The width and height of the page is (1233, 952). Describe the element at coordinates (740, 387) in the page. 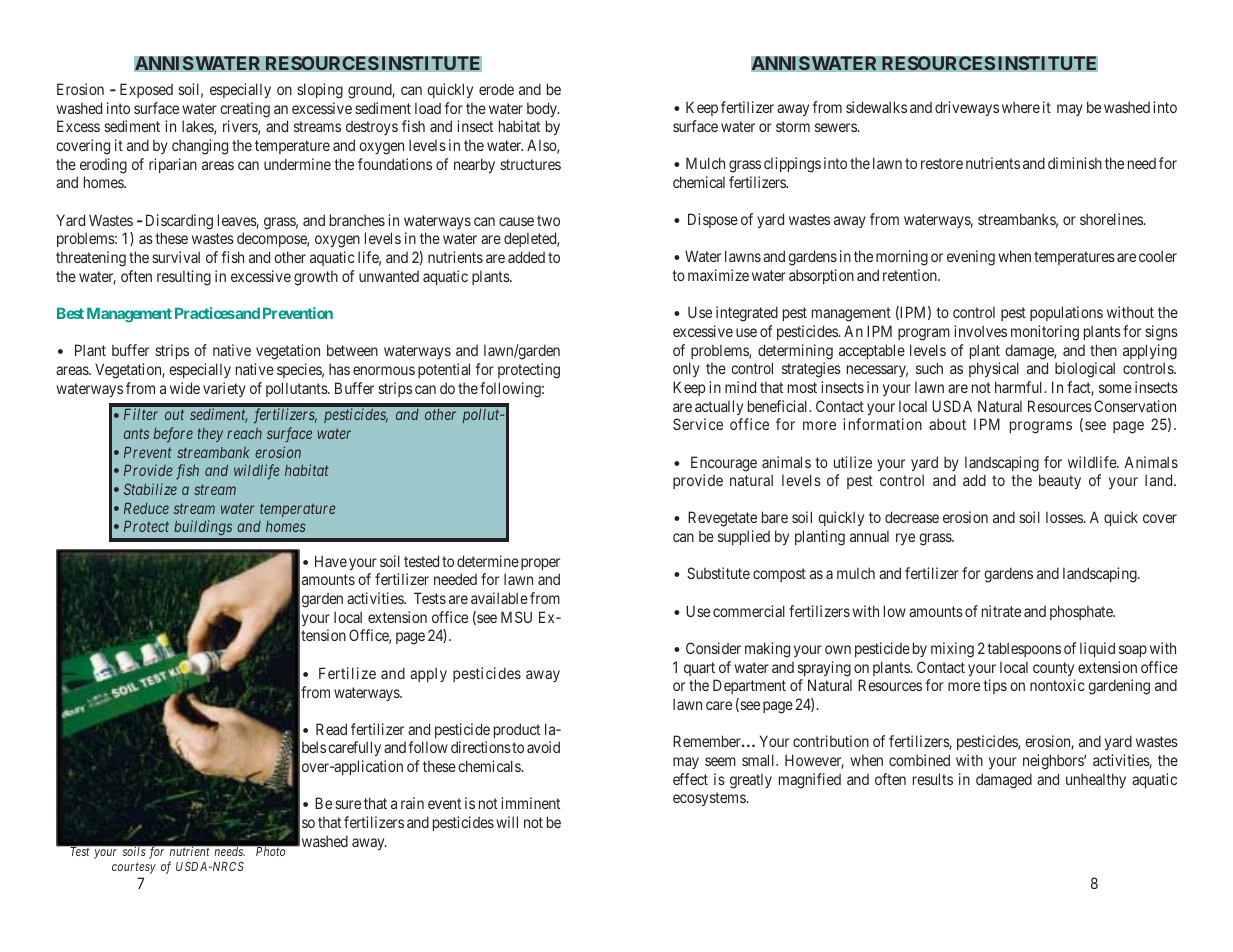

I see `mind` at that location.
